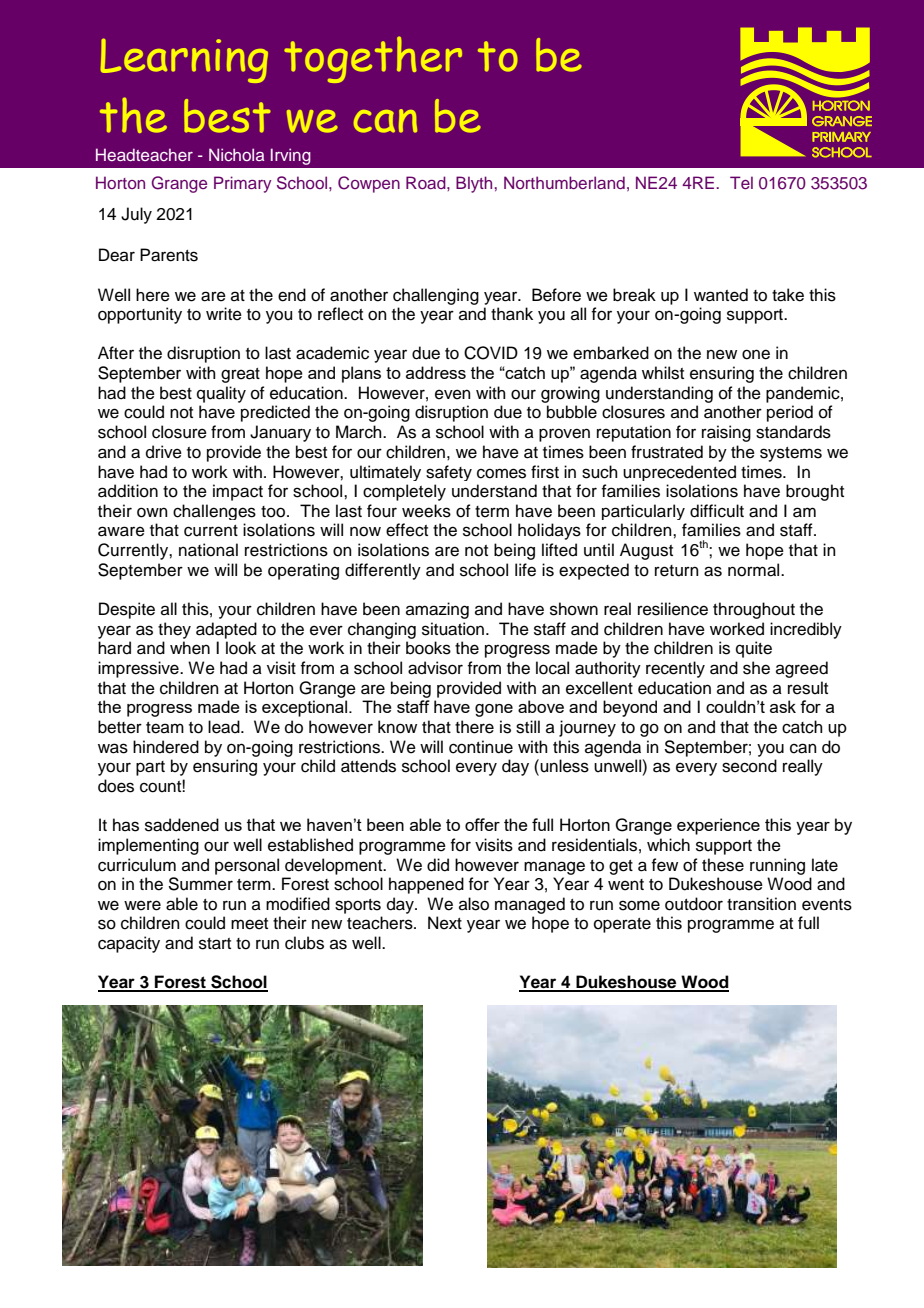 The width and height of the page is (924, 1308). Describe the element at coordinates (215, 944) in the page. I see `start` at that location.
